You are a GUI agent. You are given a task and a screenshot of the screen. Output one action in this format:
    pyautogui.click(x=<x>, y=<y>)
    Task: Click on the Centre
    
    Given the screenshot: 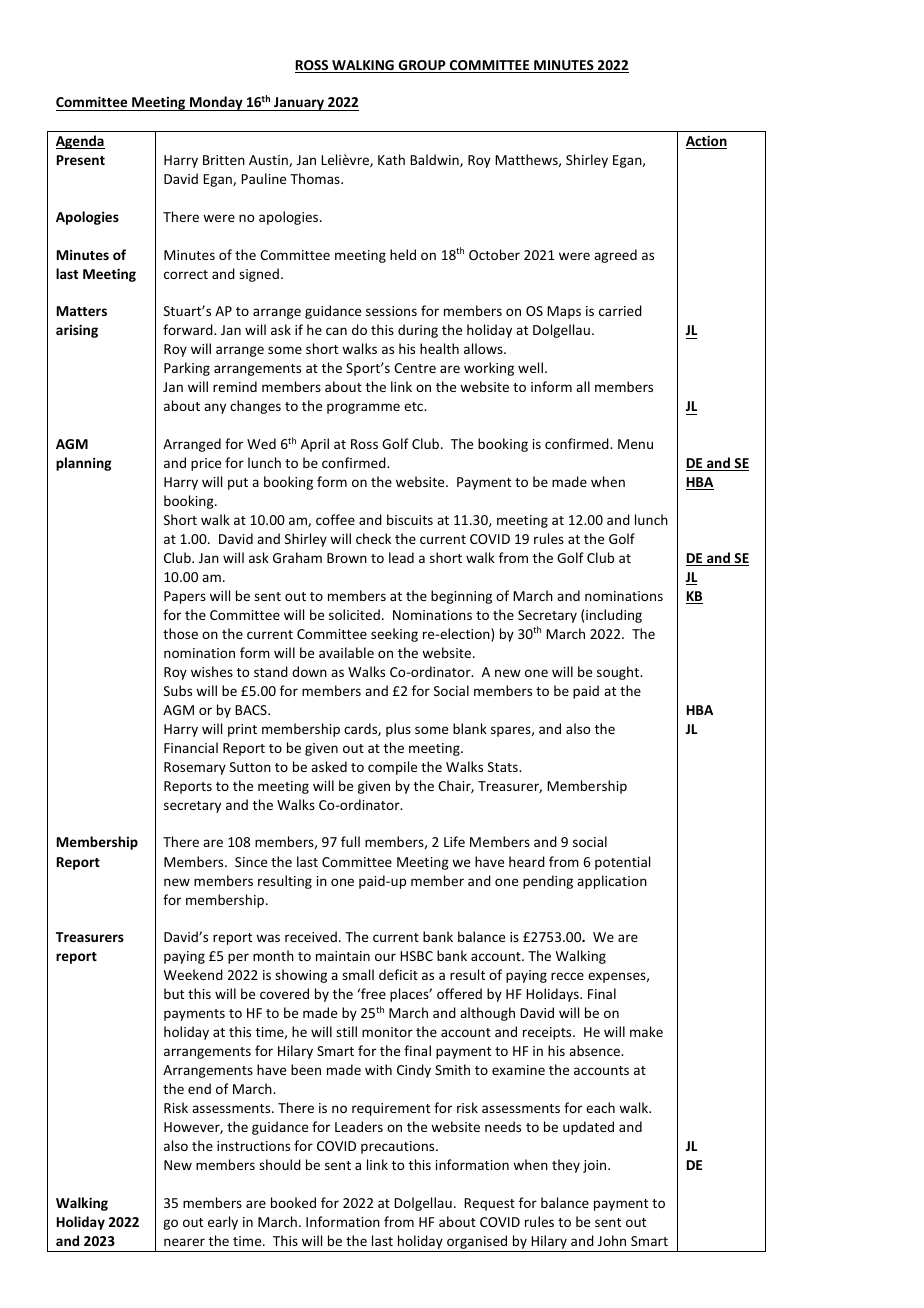 What is the action you would take?
    pyautogui.click(x=415, y=368)
